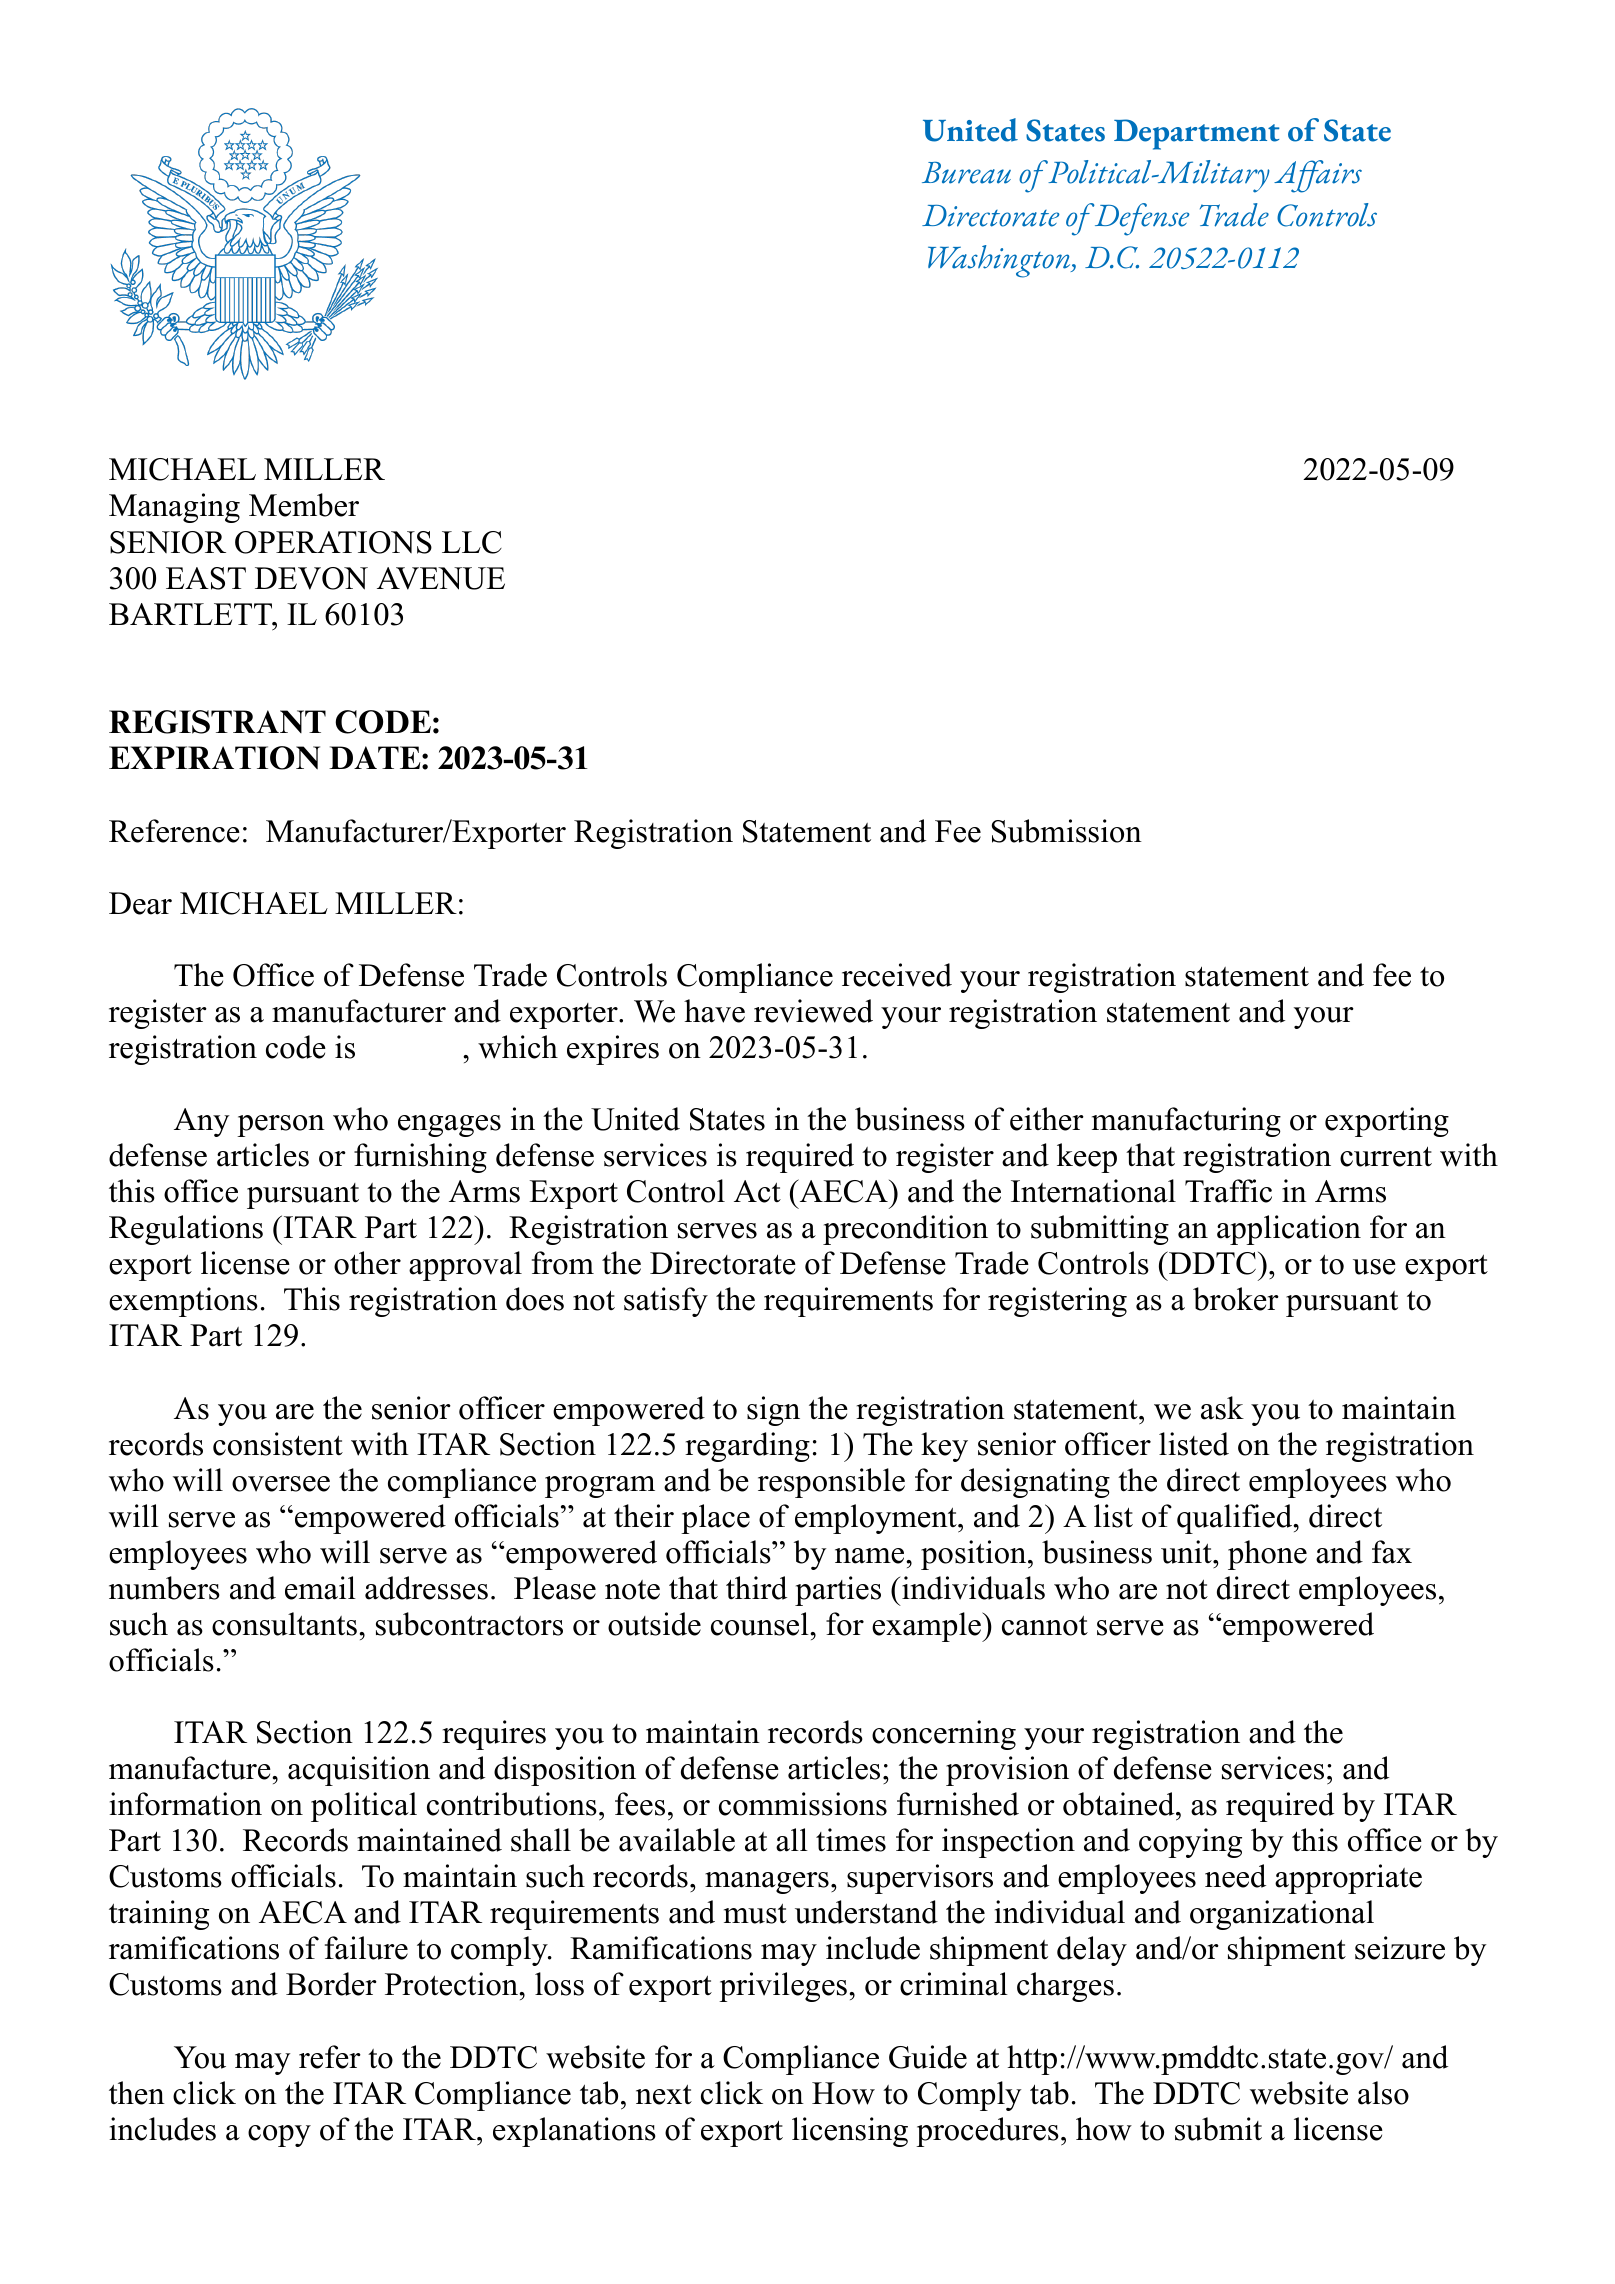  Describe the element at coordinates (966, 173) in the page. I see `Bureau` at that location.
